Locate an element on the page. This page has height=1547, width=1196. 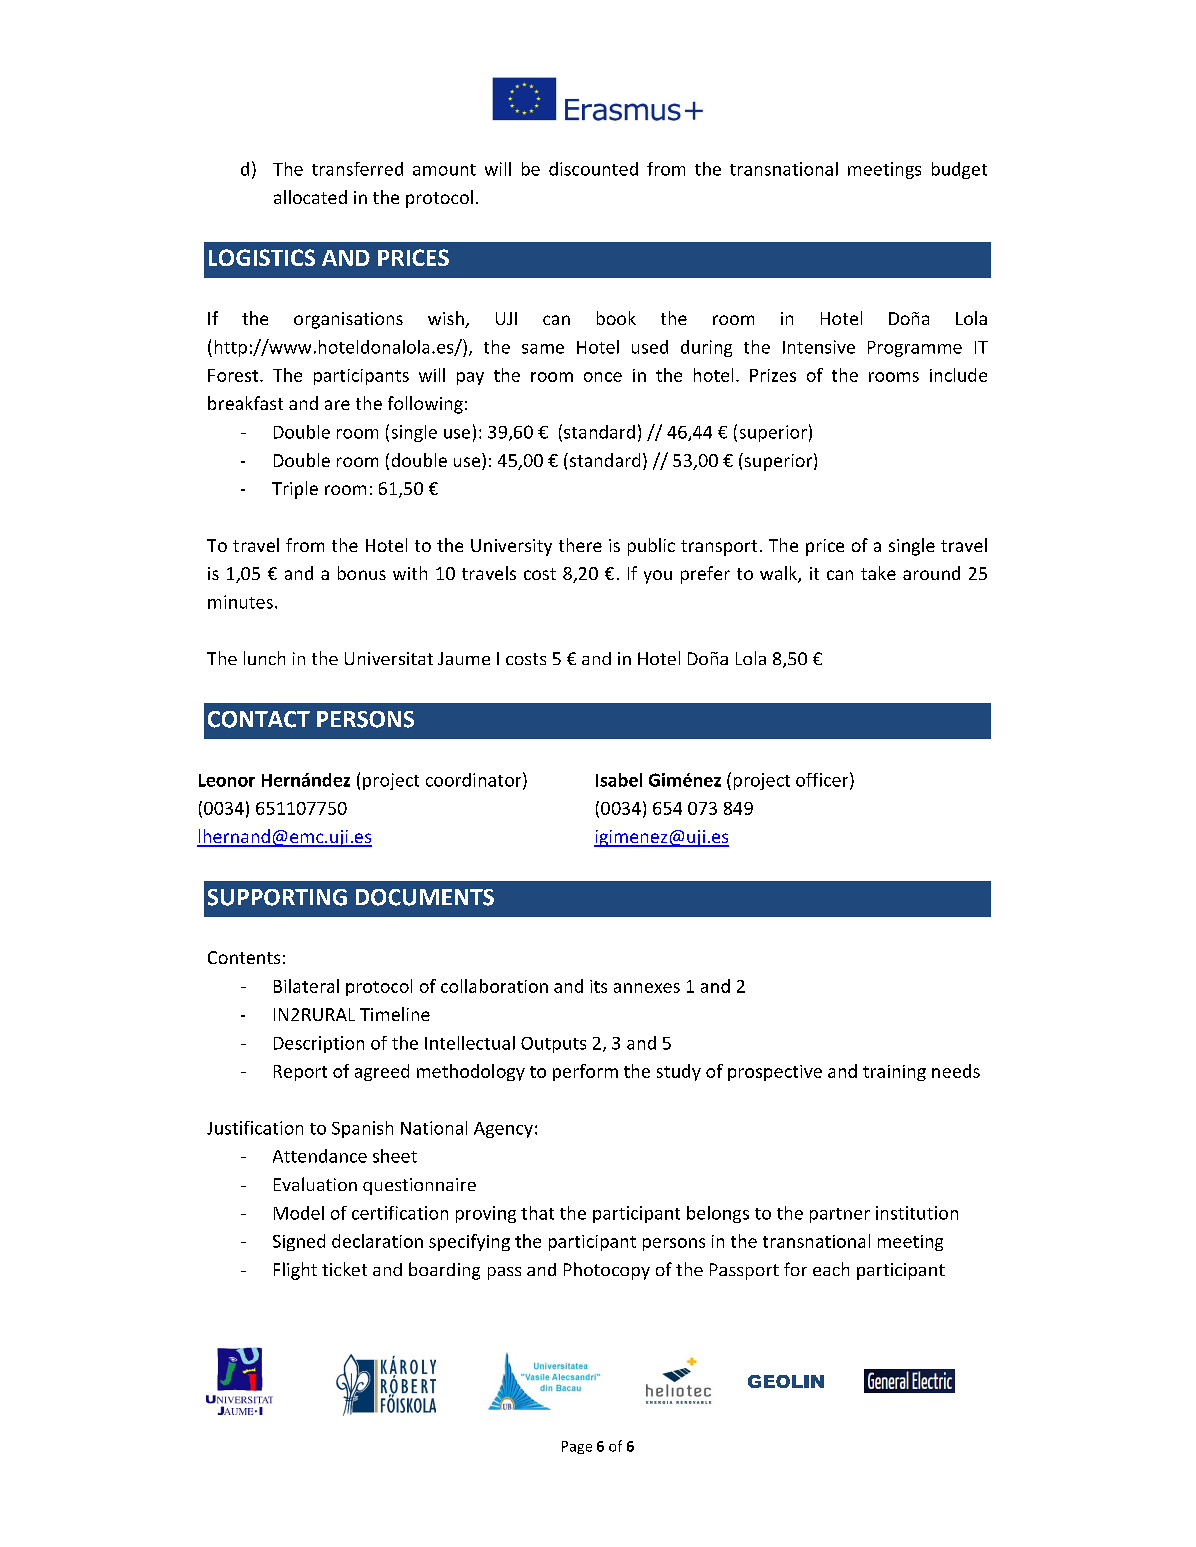
SUPPORTING is located at coordinates (277, 897).
